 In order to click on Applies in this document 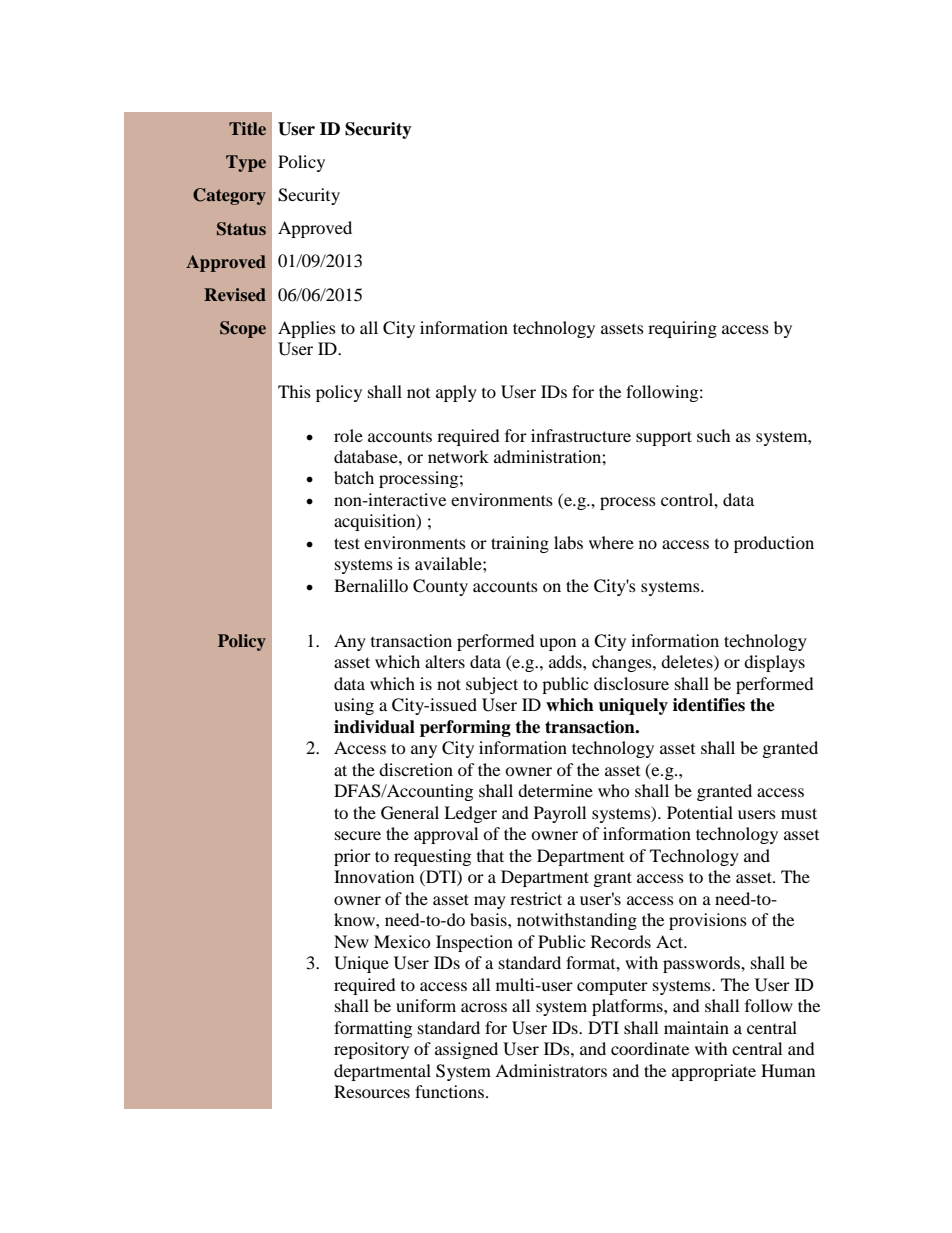, I will do `click(307, 329)`.
